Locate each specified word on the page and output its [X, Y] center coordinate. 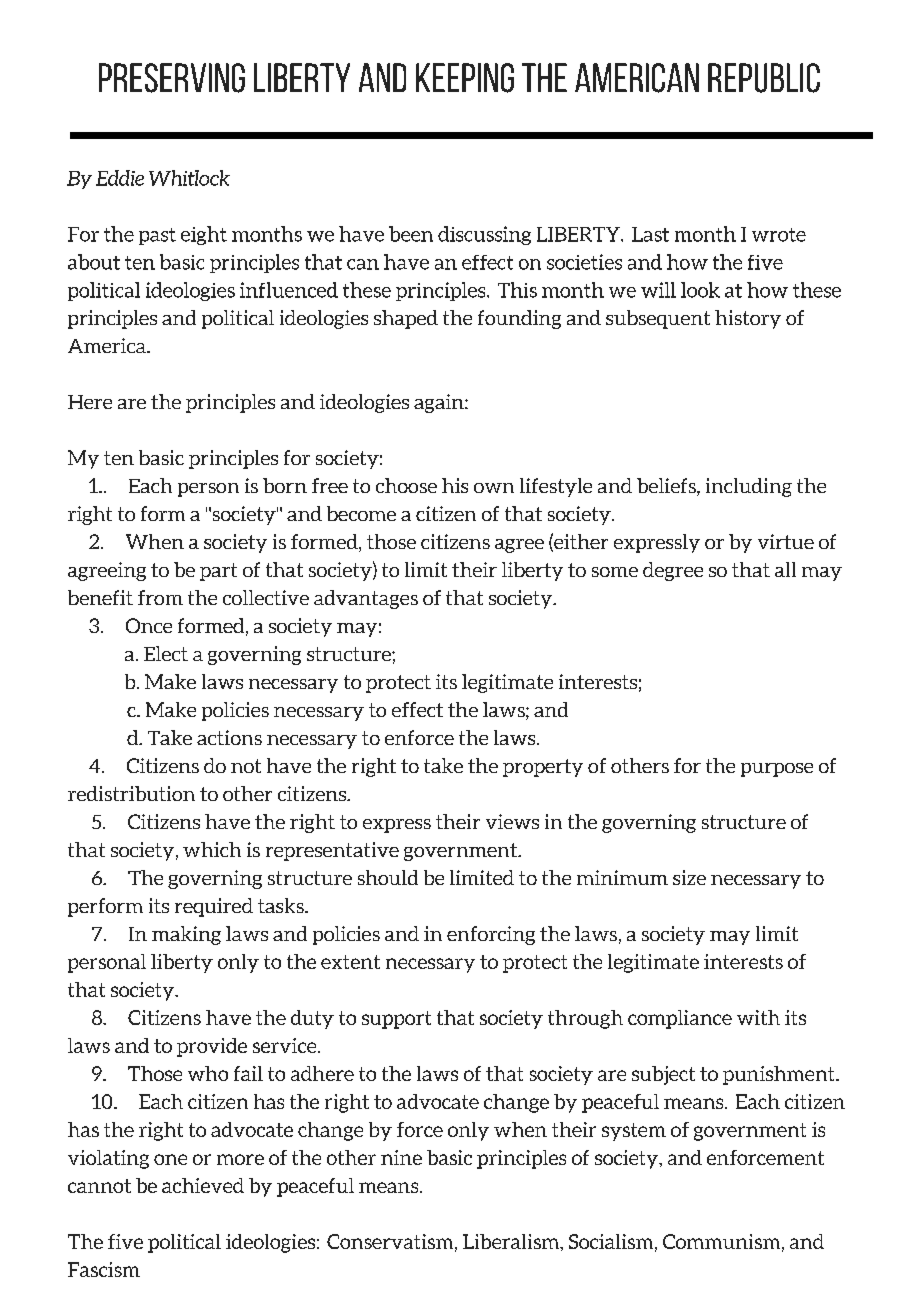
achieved [203, 1185]
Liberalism [512, 1242]
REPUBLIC [764, 78]
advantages [366, 599]
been [411, 234]
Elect [166, 653]
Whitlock [189, 178]
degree [673, 571]
